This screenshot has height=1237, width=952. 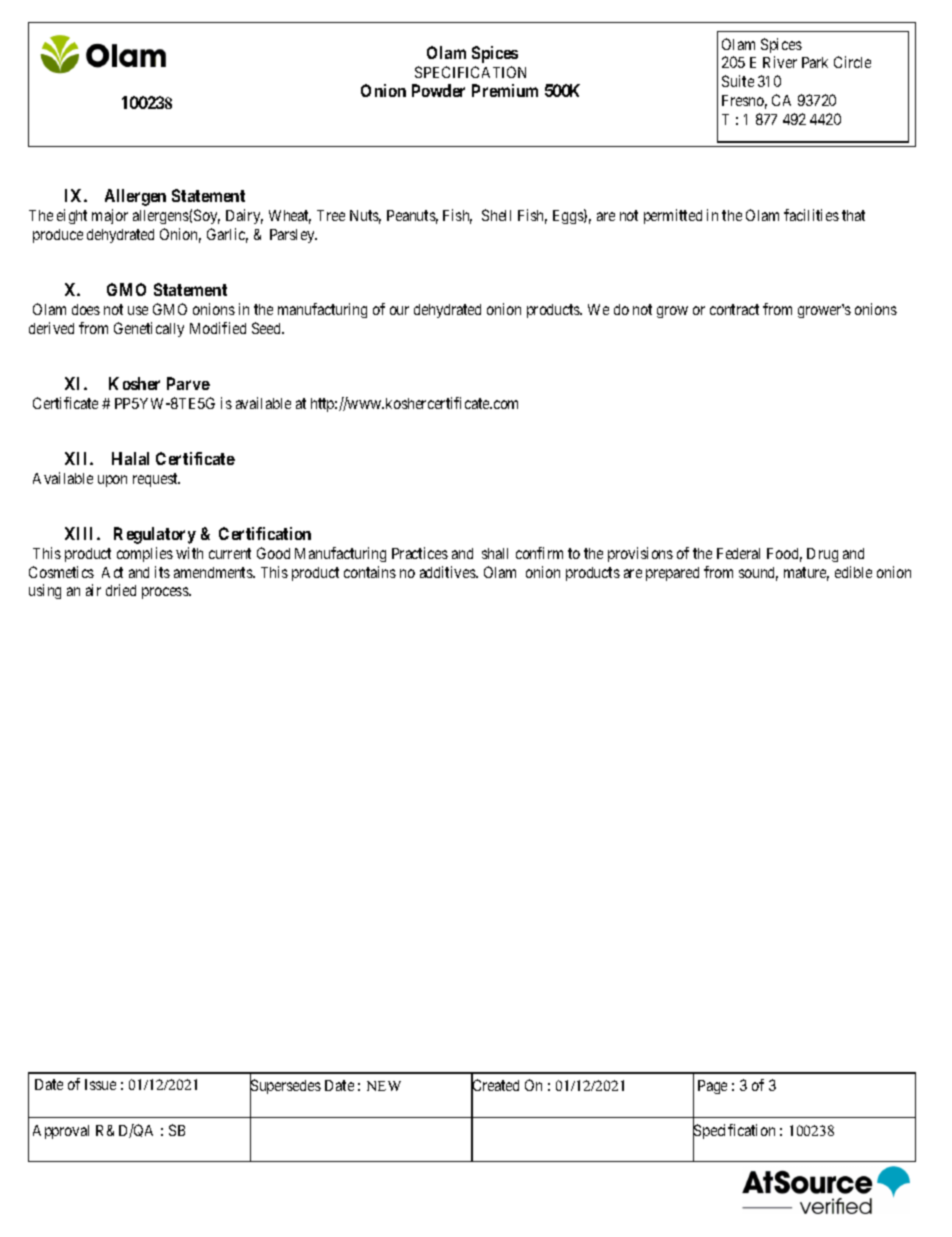 What do you see at coordinates (495, 1086) in the screenshot?
I see `Created` at bounding box center [495, 1086].
